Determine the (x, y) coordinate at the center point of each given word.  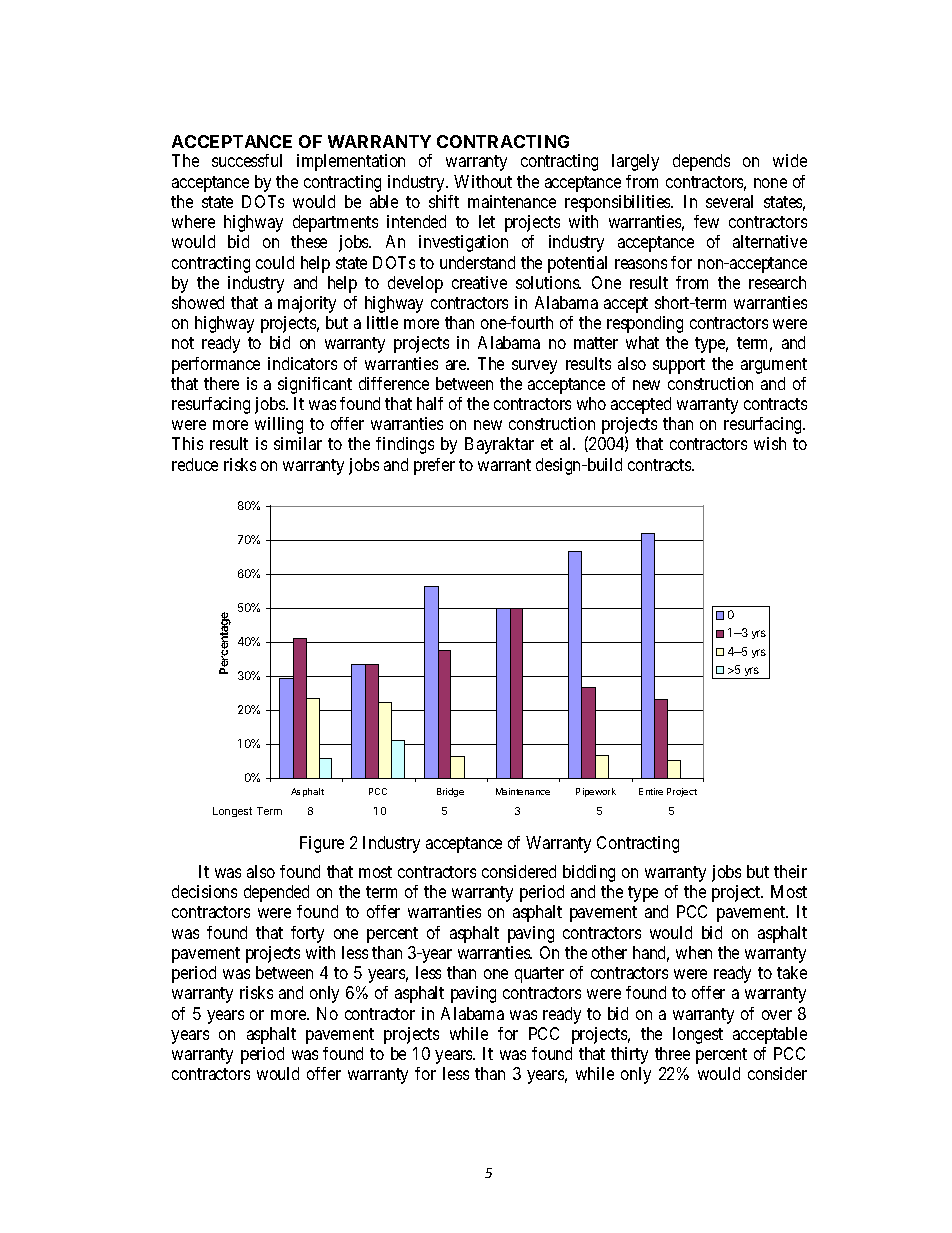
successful (247, 160)
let (487, 221)
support (679, 366)
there (221, 383)
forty (307, 934)
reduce (195, 464)
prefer (434, 466)
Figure (322, 844)
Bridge (450, 792)
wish (770, 443)
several (729, 201)
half (430, 403)
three (672, 1053)
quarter (539, 975)
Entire (651, 791)
